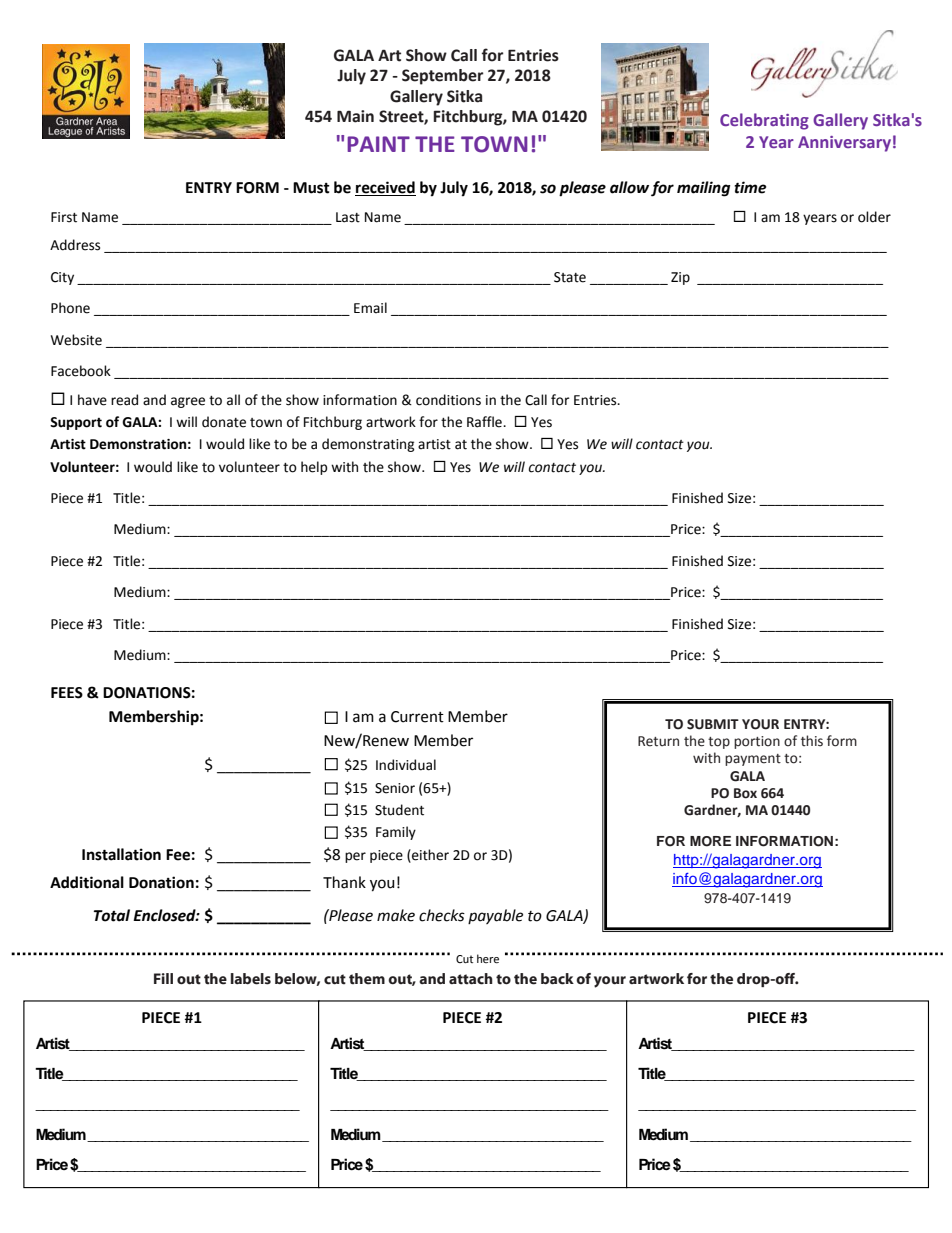 This document has width=952, height=1233. What do you see at coordinates (163, 978) in the document?
I see `Fill` at bounding box center [163, 978].
